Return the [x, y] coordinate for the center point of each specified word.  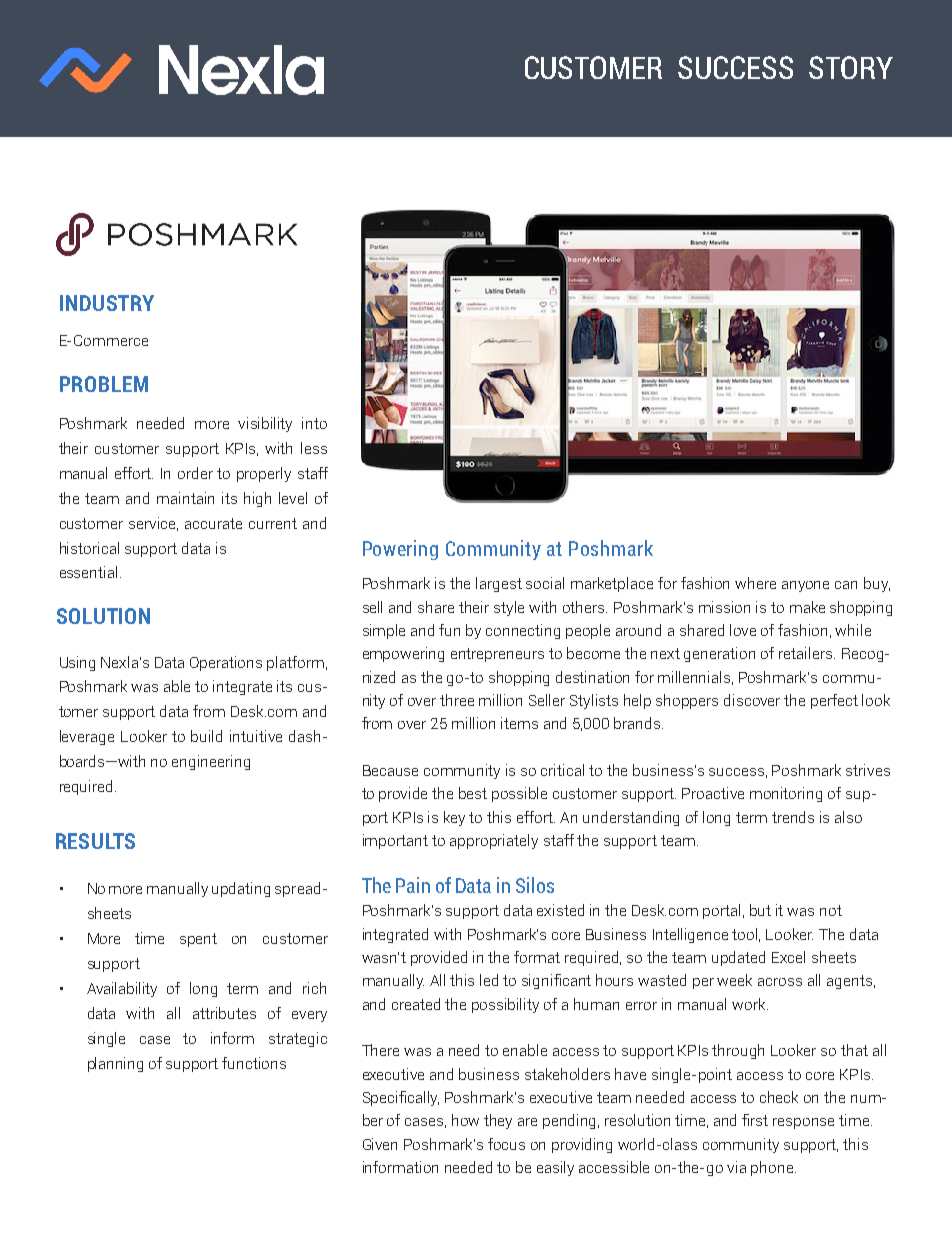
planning [115, 1064]
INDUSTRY [107, 303]
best [473, 793]
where [755, 583]
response [803, 1123]
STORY [851, 67]
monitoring [786, 794]
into [314, 423]
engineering [211, 762]
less [314, 448]
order [195, 473]
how [465, 1120]
